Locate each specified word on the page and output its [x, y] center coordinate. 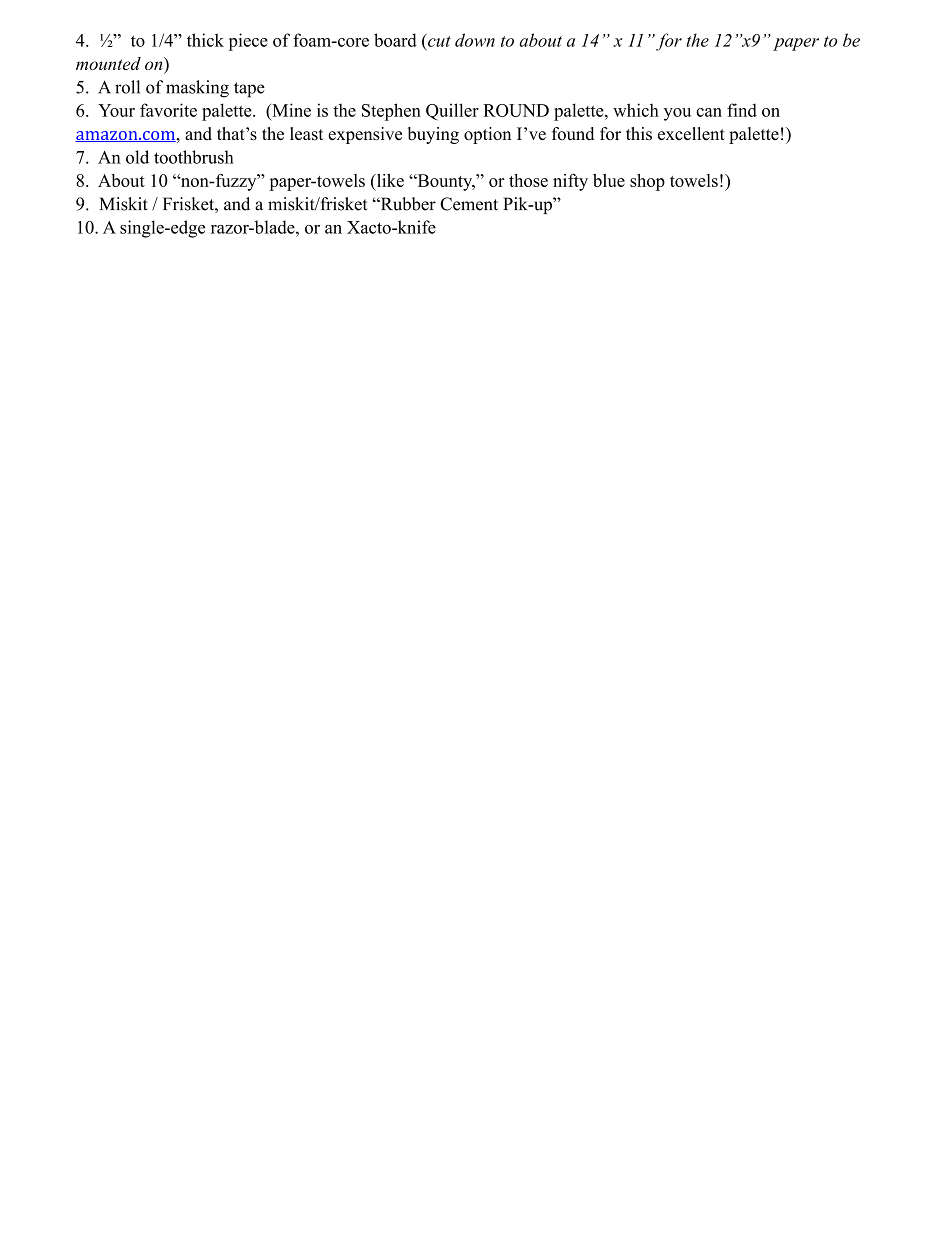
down [475, 40]
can [709, 112]
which [636, 110]
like [389, 180]
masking [197, 89]
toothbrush [194, 157]
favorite [168, 110]
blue [609, 180]
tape [249, 90]
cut [438, 40]
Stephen [391, 112]
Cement [469, 204]
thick [205, 40]
